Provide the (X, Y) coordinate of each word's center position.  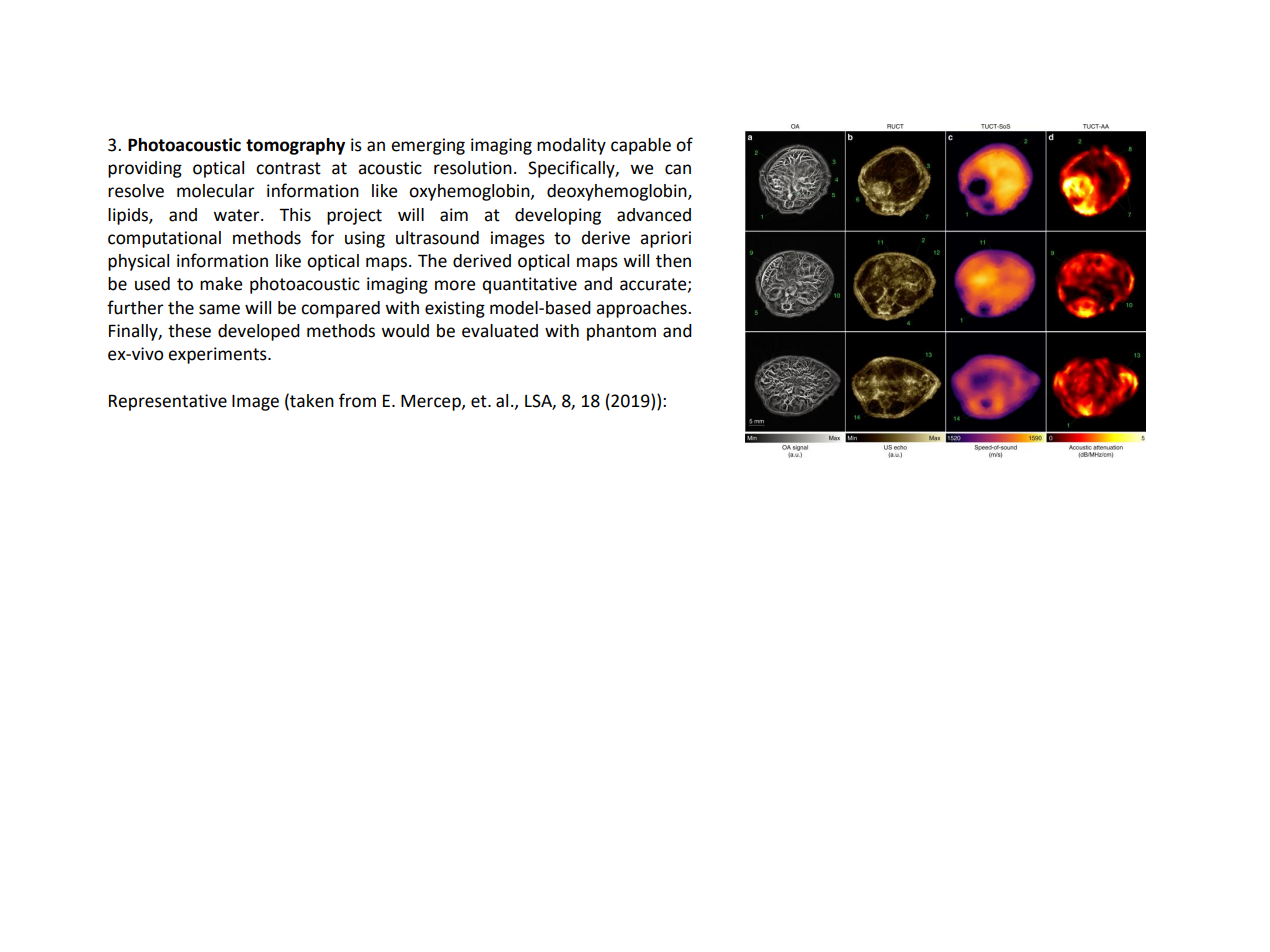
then (673, 261)
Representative (168, 402)
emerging (428, 146)
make (221, 284)
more (455, 285)
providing (145, 169)
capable (641, 146)
